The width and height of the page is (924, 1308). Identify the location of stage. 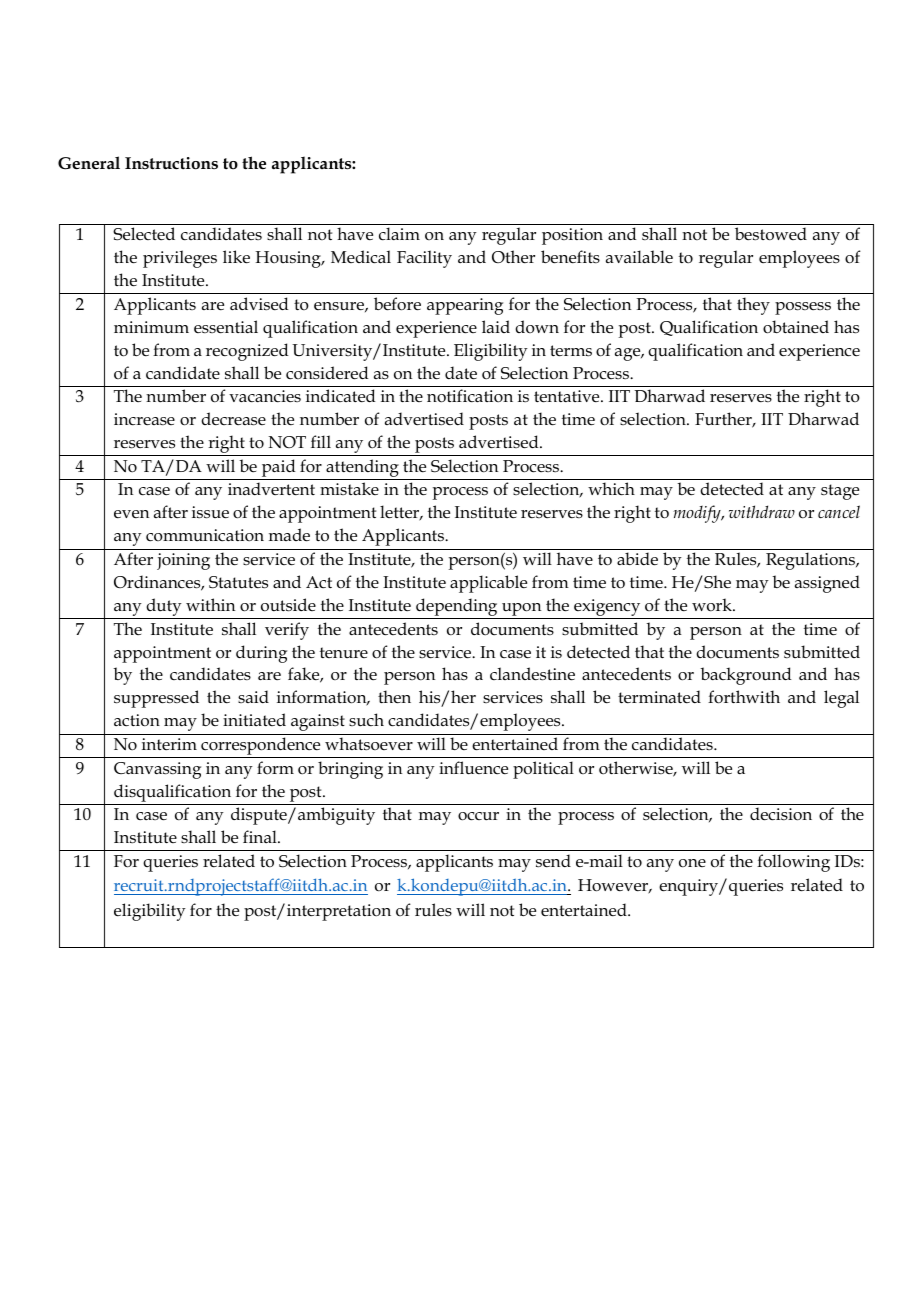
(840, 492).
